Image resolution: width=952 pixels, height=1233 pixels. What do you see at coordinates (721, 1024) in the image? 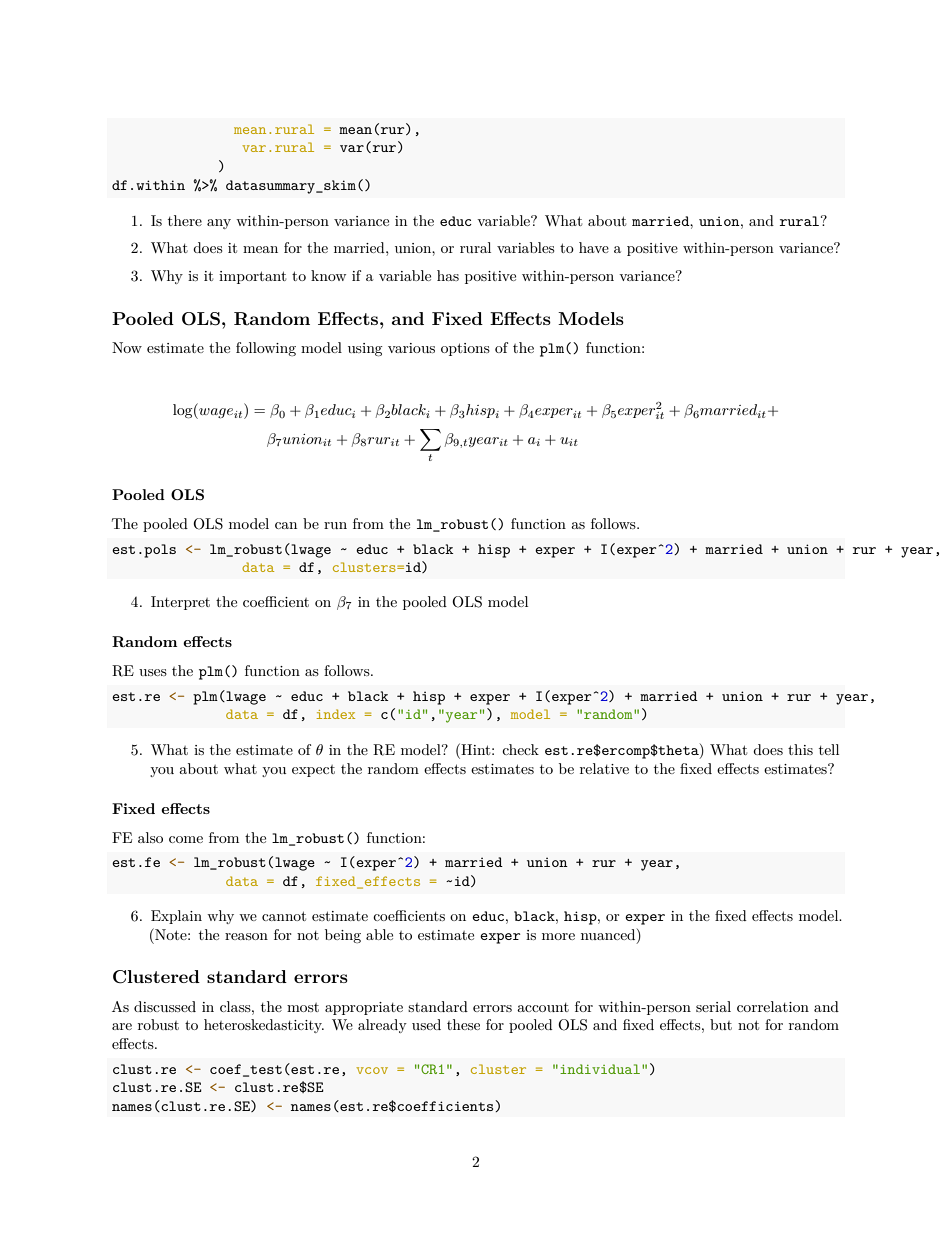
I see `but` at bounding box center [721, 1024].
